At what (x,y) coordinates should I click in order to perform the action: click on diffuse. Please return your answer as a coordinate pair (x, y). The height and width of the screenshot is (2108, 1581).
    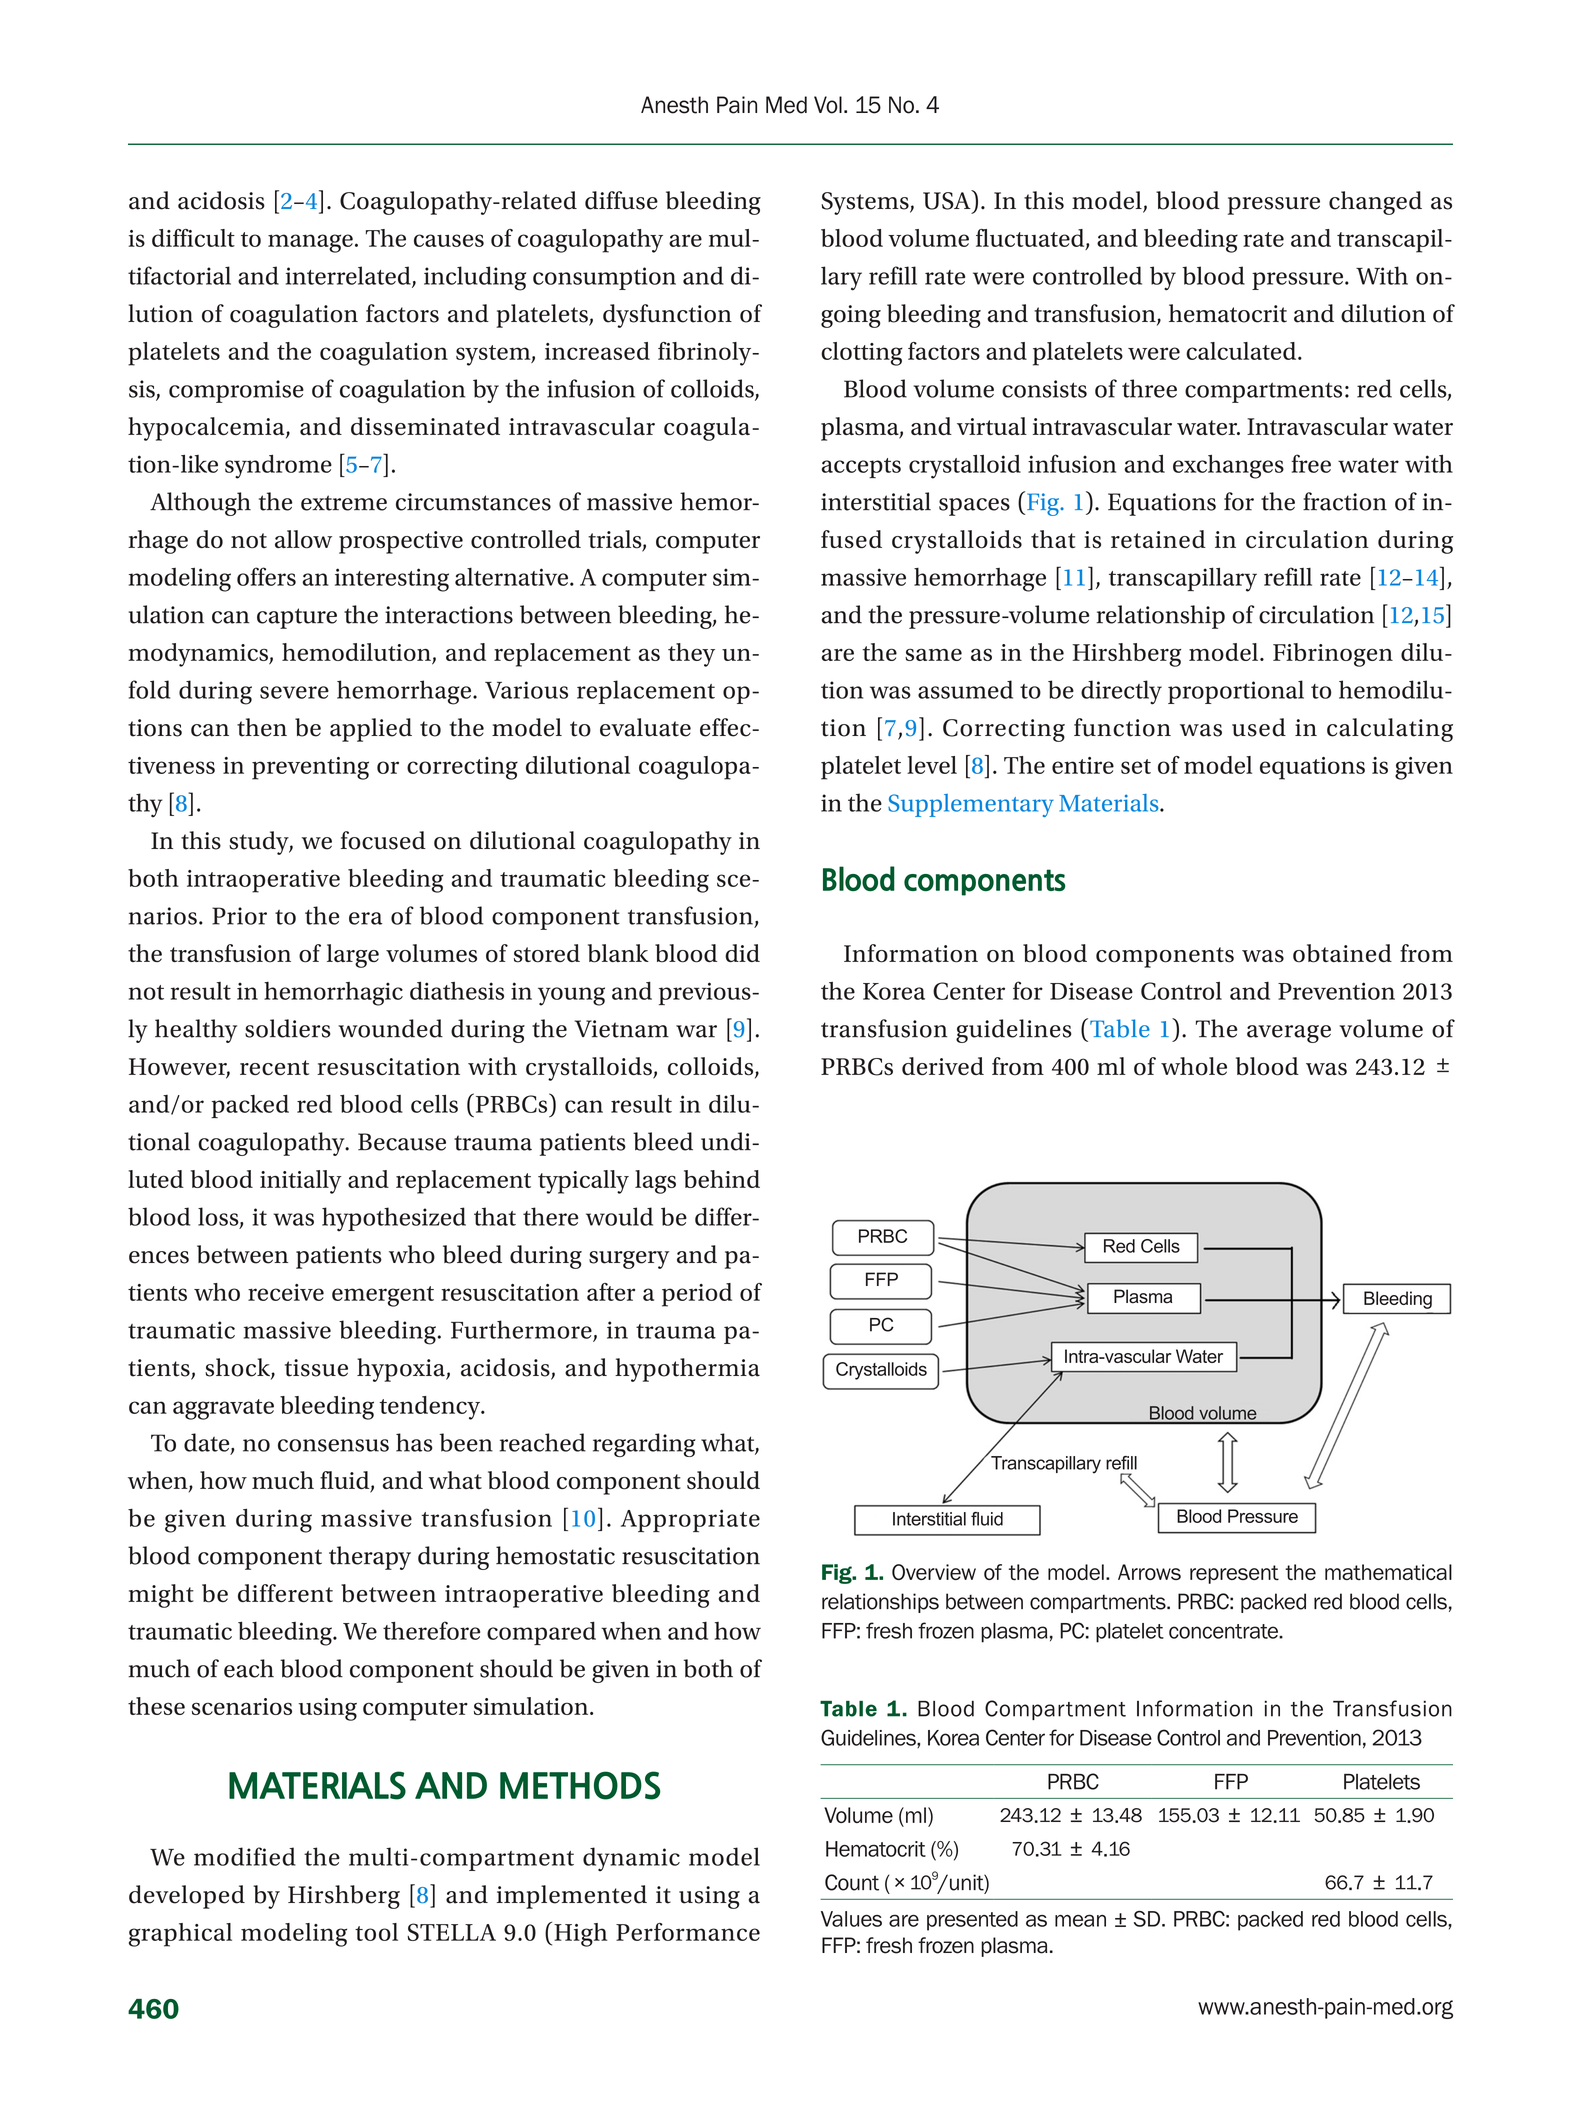
    Looking at the image, I should click on (621, 200).
